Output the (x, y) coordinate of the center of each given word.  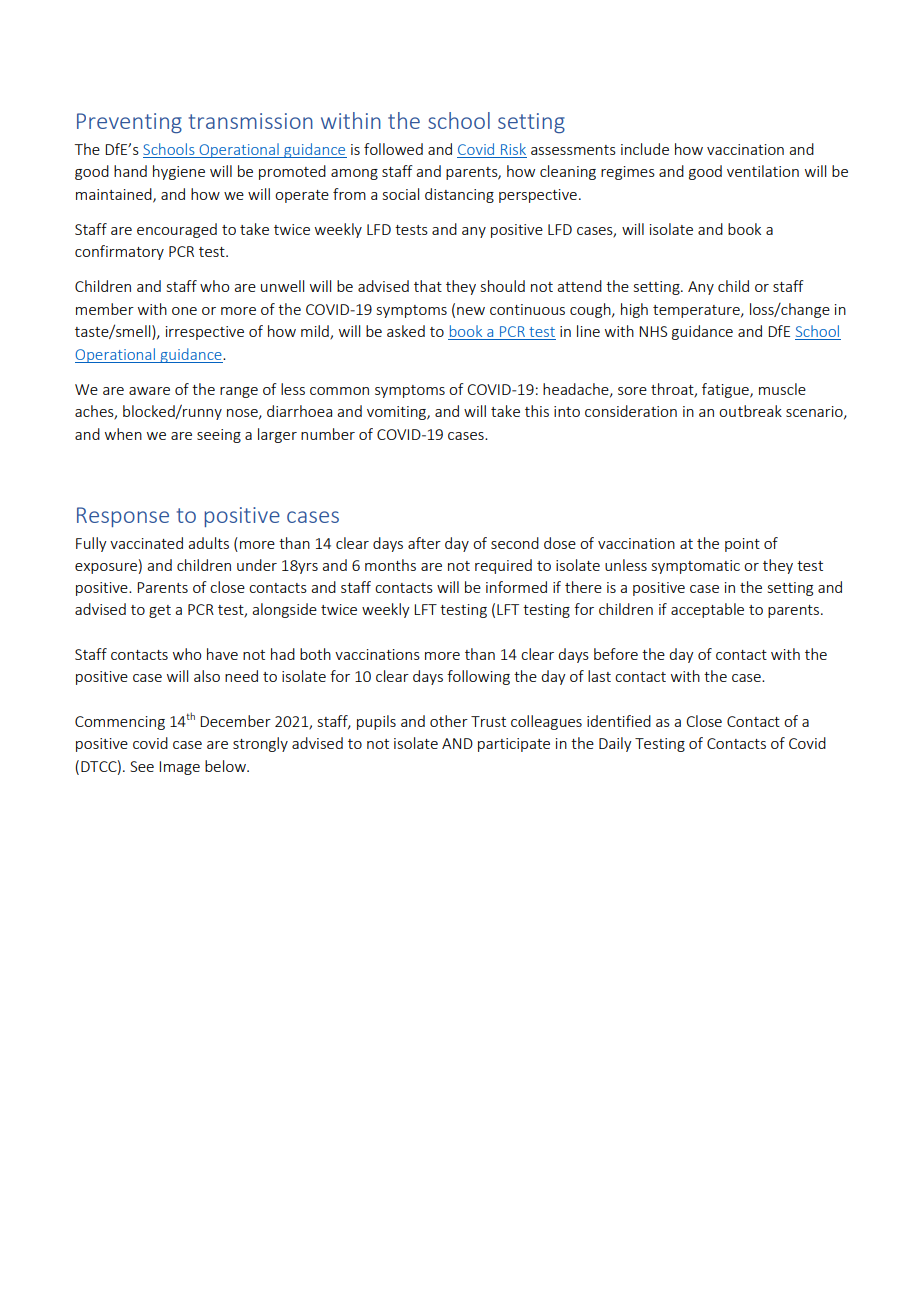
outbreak (750, 411)
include (645, 149)
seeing (219, 436)
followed (393, 149)
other (449, 721)
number (328, 434)
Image (179, 768)
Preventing (129, 123)
